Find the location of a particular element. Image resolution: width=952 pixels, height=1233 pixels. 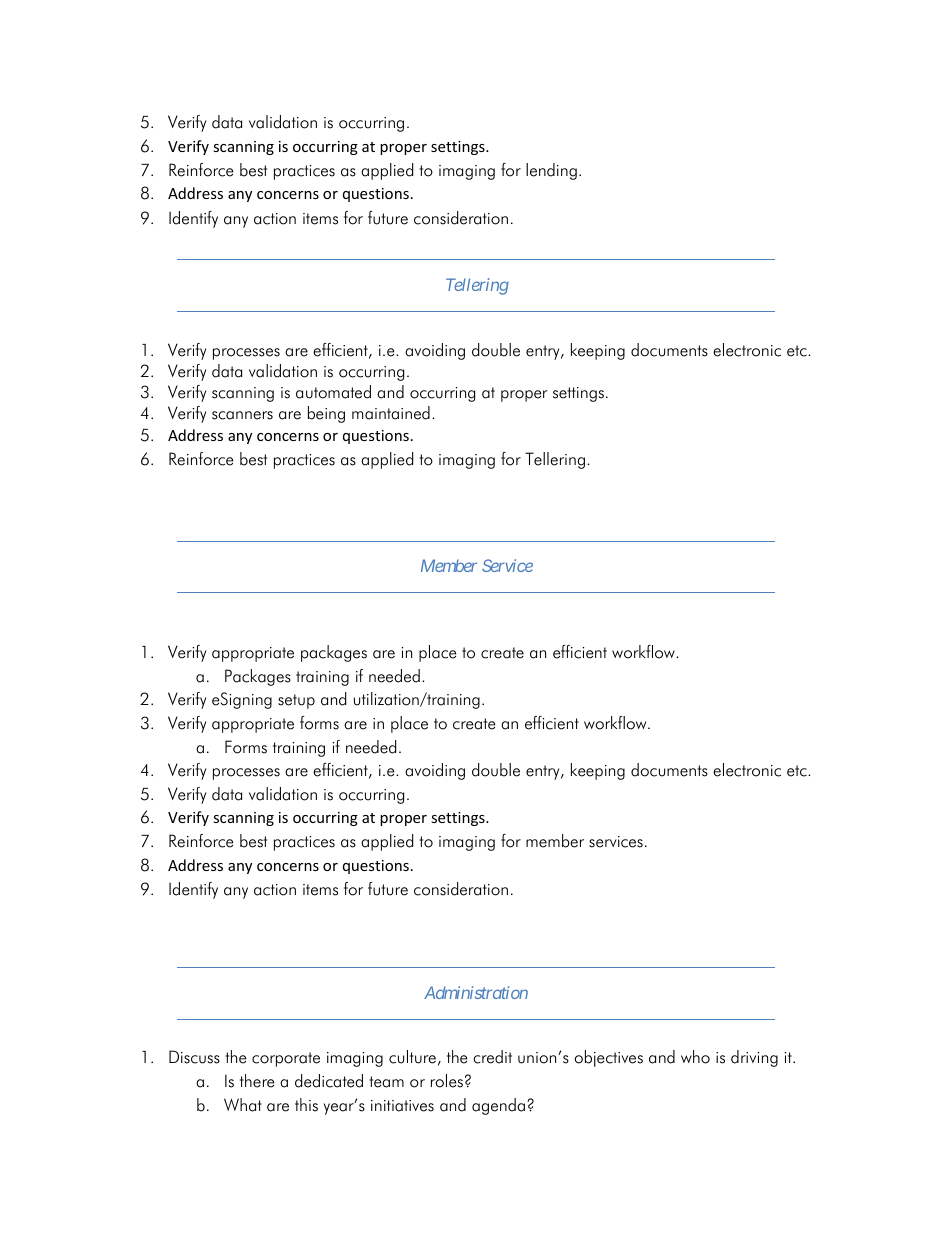

maintained is located at coordinates (391, 413).
